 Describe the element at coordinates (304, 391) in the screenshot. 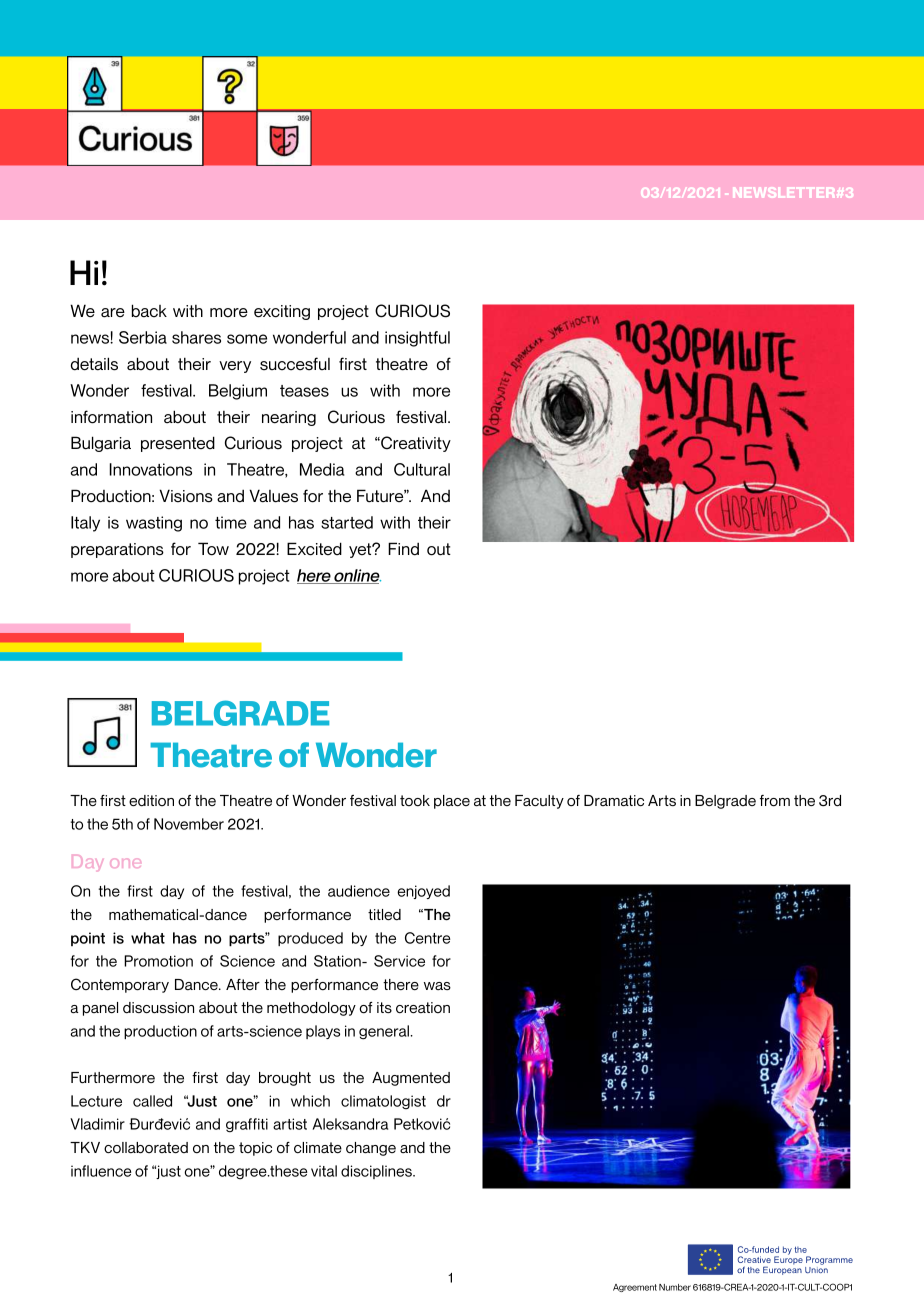

I see `teases` at that location.
